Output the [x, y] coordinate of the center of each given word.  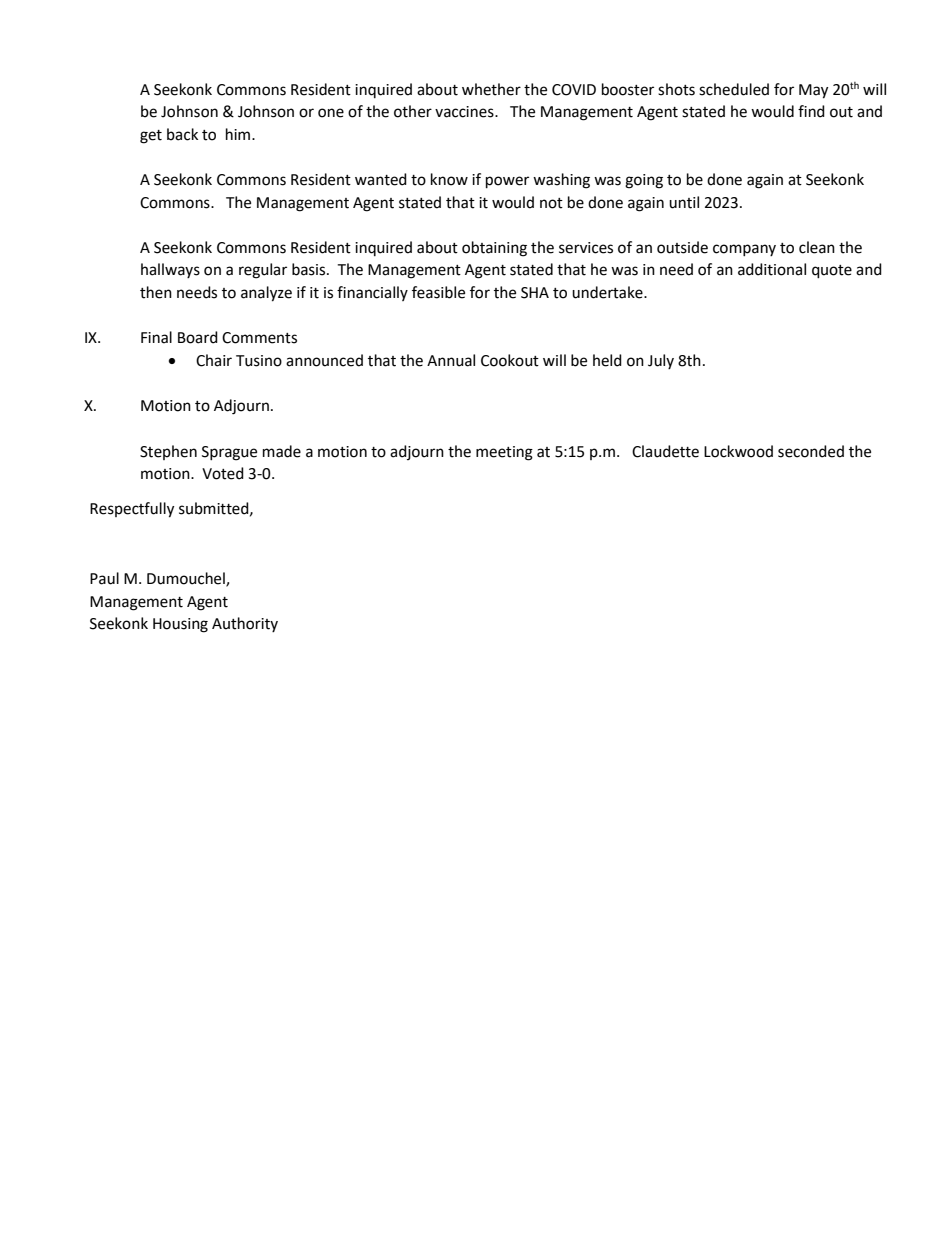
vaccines [465, 112]
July [661, 361]
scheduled [734, 89]
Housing [180, 625]
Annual [451, 360]
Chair [214, 360]
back [182, 134]
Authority [245, 624]
